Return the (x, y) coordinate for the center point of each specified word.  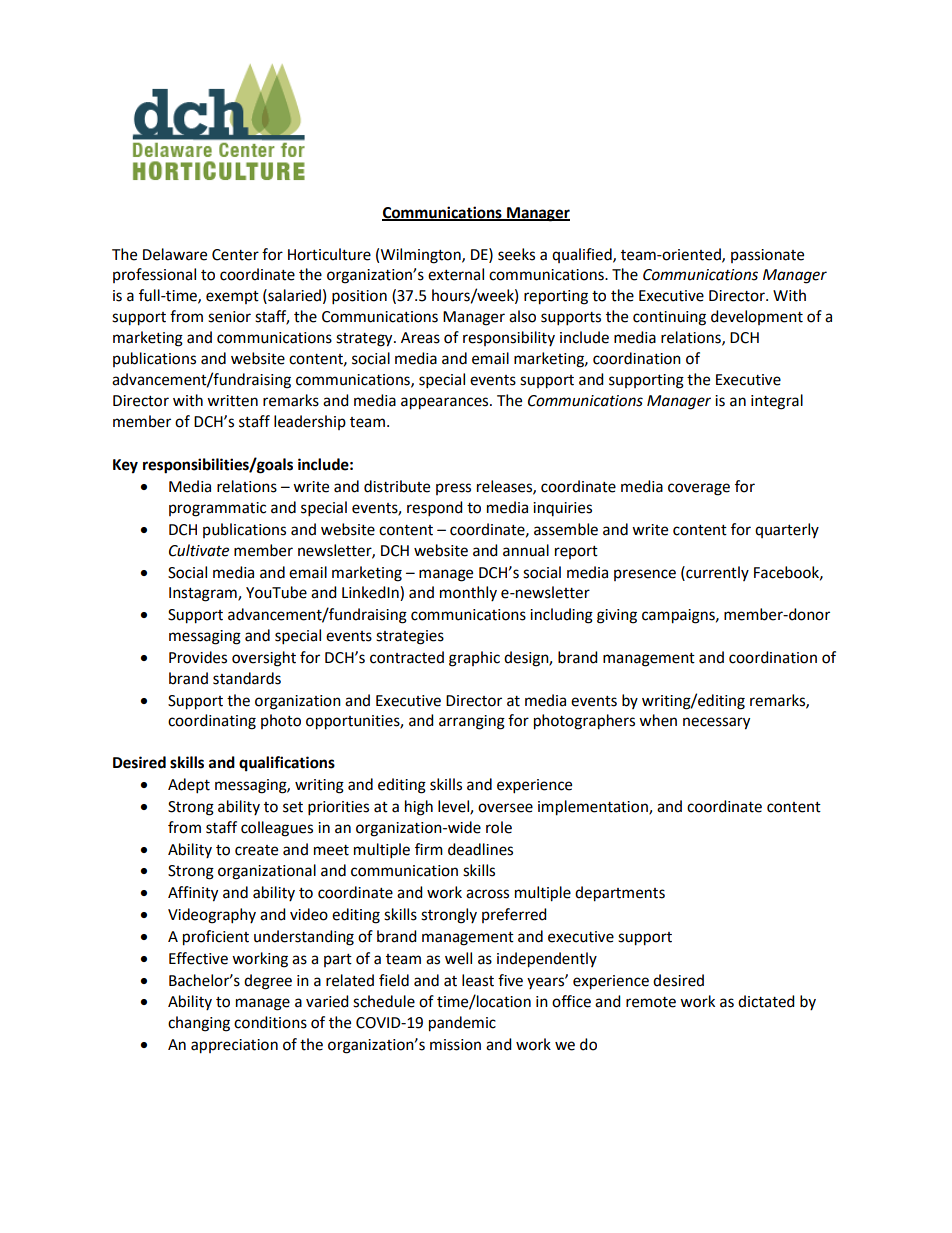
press (453, 489)
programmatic (217, 509)
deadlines (480, 849)
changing (199, 1024)
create (256, 850)
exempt (232, 297)
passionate (767, 256)
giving (617, 616)
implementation (594, 808)
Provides (198, 657)
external (456, 274)
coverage (699, 489)
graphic (474, 659)
